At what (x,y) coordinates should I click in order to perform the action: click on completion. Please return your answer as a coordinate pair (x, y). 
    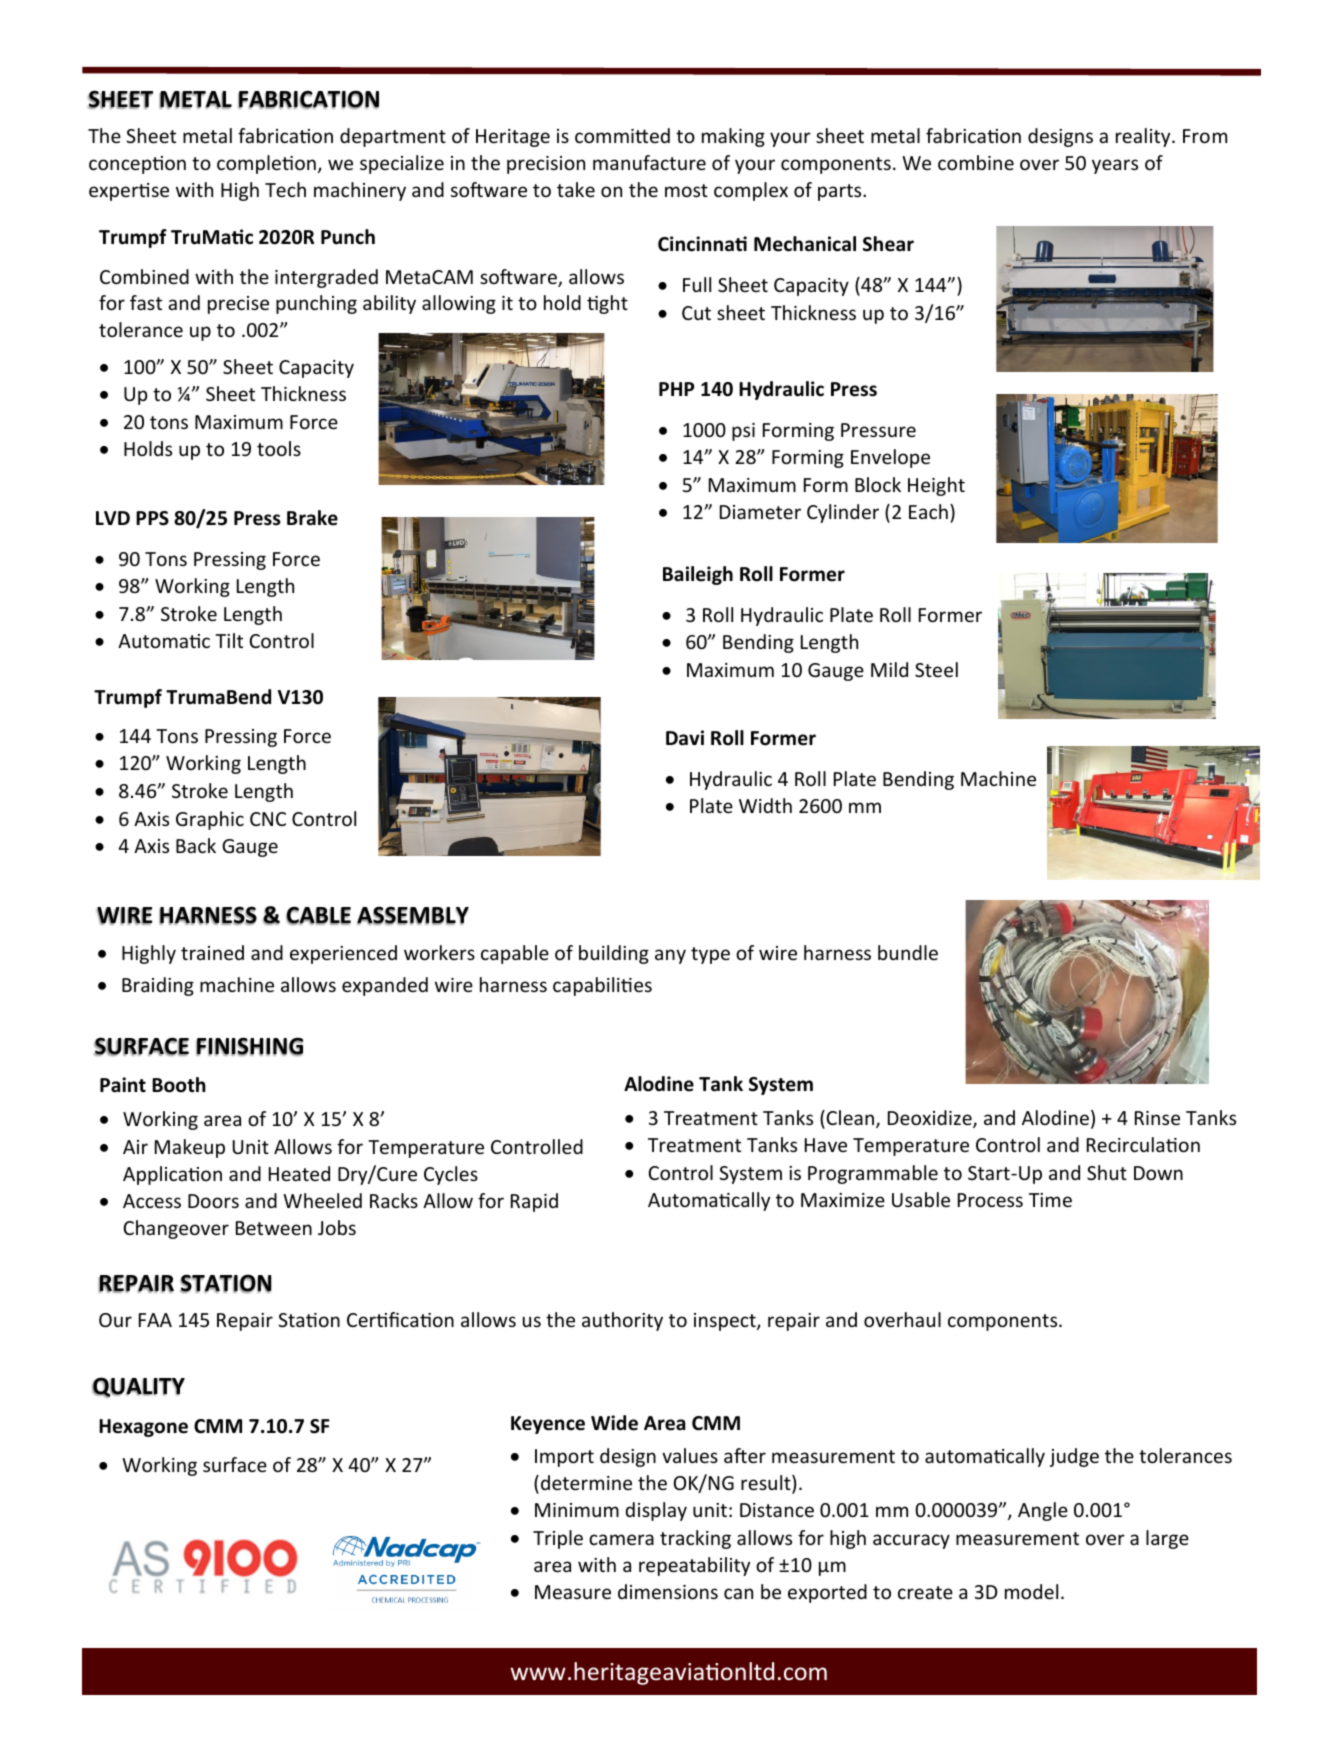
    Looking at the image, I should click on (266, 164).
